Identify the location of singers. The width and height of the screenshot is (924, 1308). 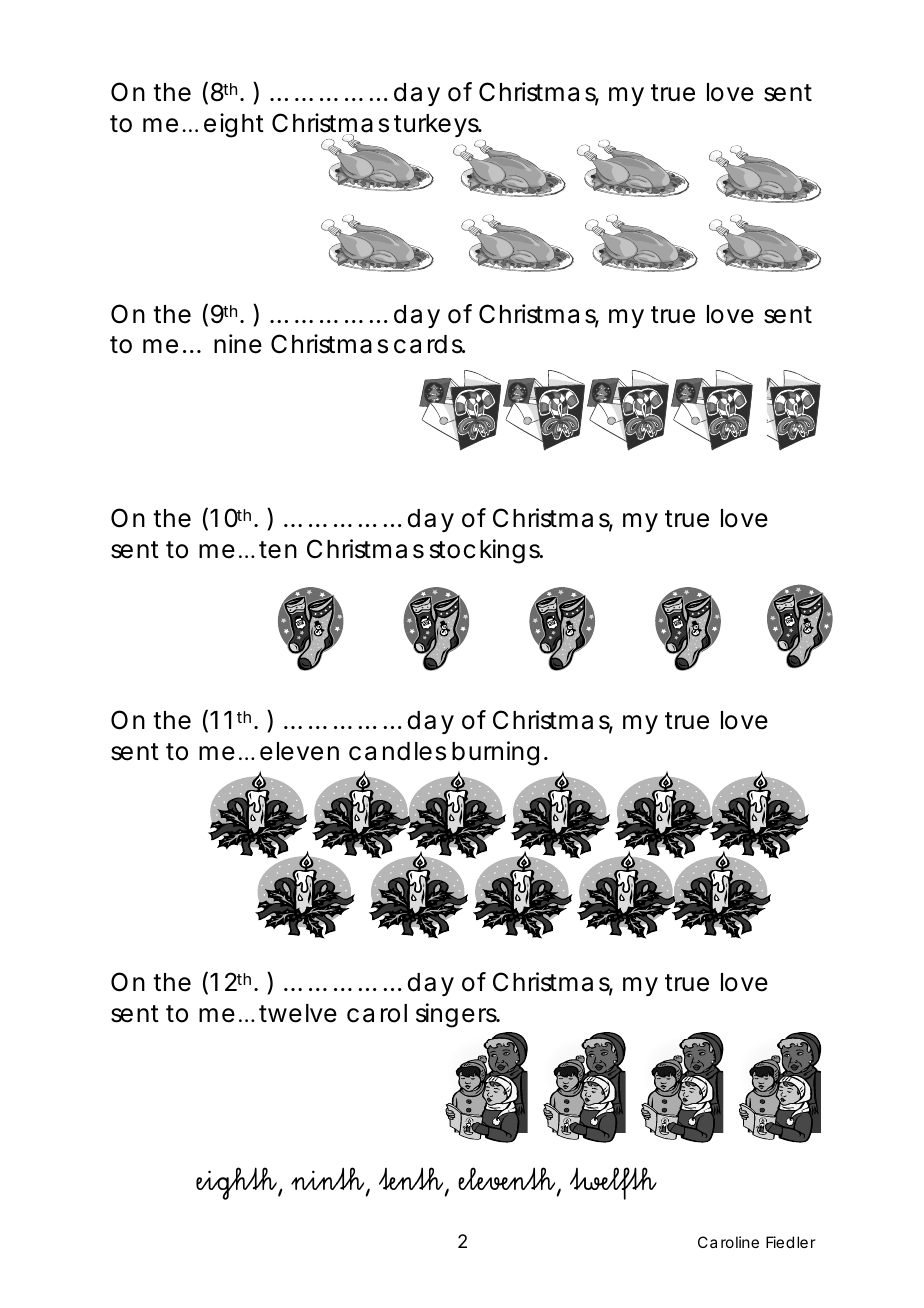
(458, 1015).
